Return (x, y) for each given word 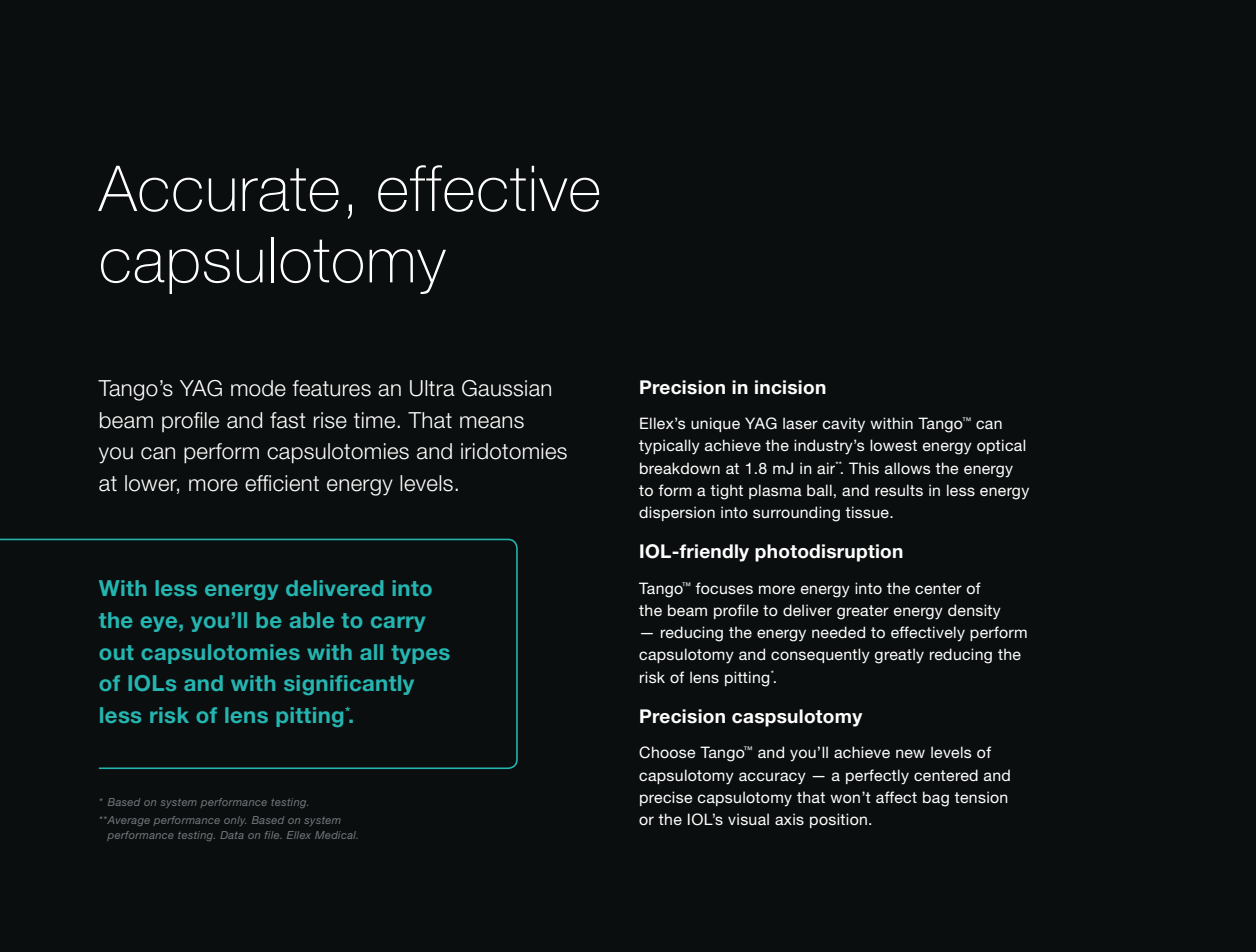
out (116, 652)
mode (258, 388)
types (420, 654)
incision (790, 387)
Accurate (218, 188)
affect (896, 797)
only (235, 821)
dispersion (677, 513)
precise (666, 798)
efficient (282, 483)
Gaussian (506, 388)
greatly (899, 656)
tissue (868, 512)
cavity (844, 425)
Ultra (432, 388)
